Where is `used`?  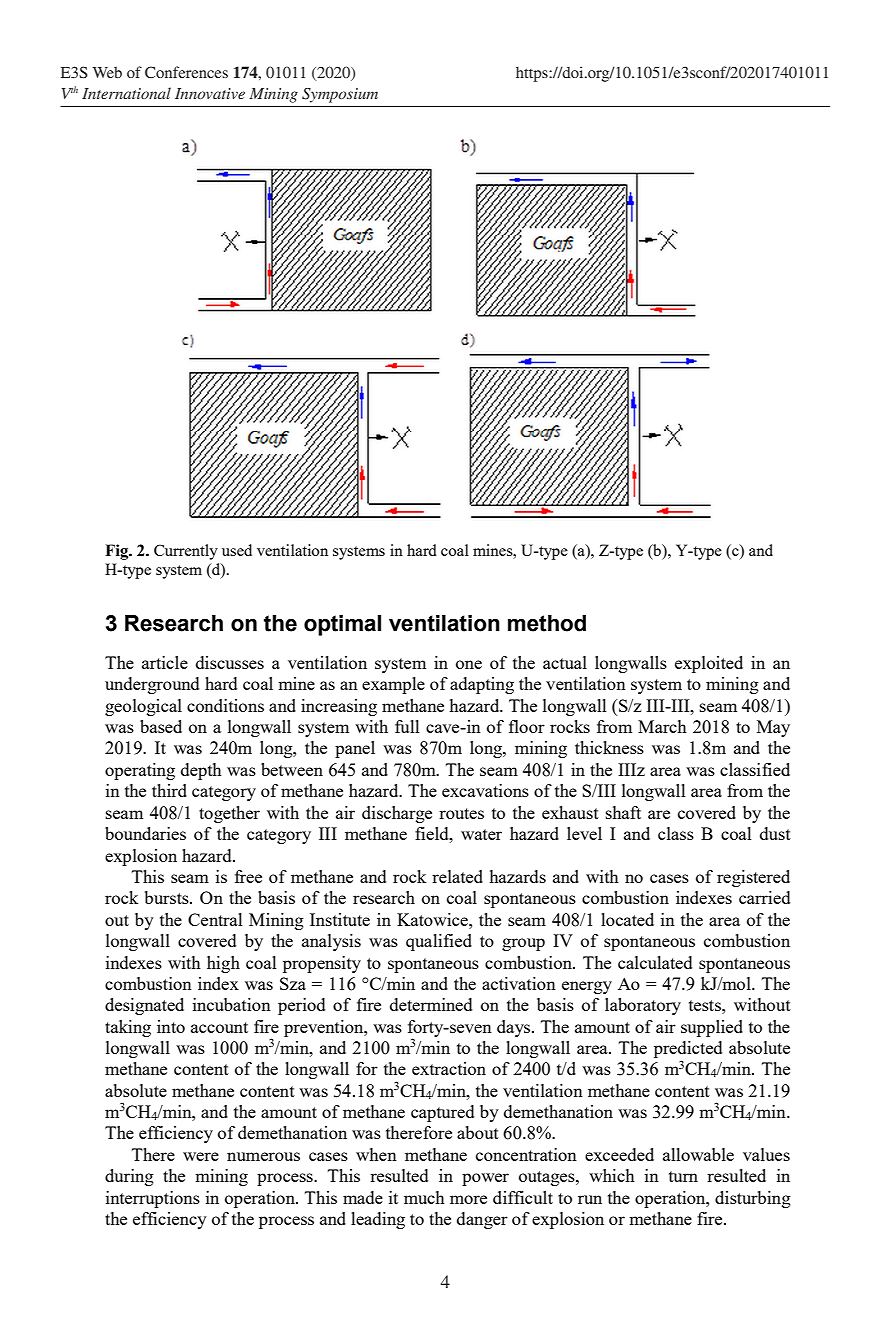 used is located at coordinates (237, 550).
